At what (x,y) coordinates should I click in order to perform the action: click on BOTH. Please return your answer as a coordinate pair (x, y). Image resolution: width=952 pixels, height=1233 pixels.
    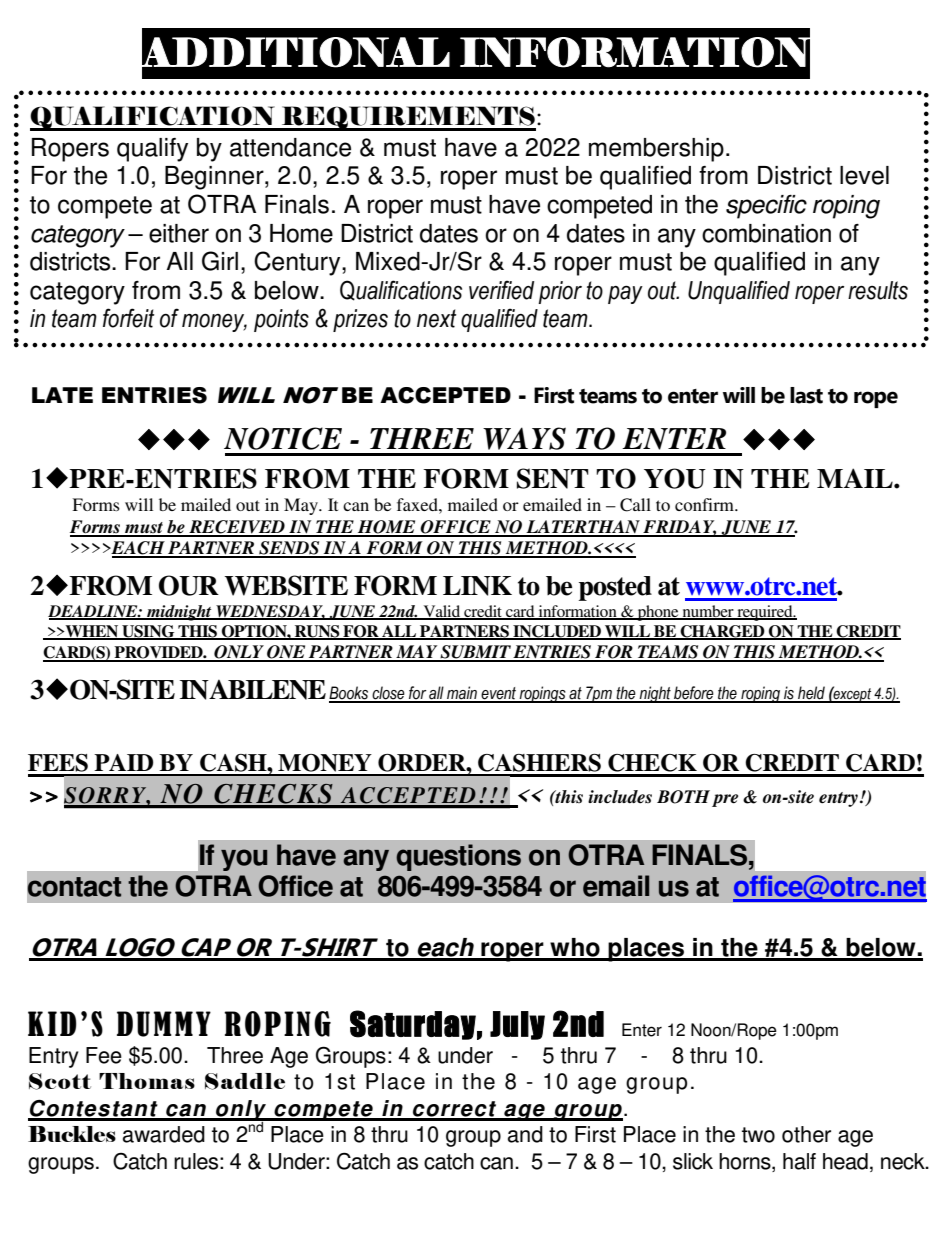
    Looking at the image, I should click on (683, 797).
